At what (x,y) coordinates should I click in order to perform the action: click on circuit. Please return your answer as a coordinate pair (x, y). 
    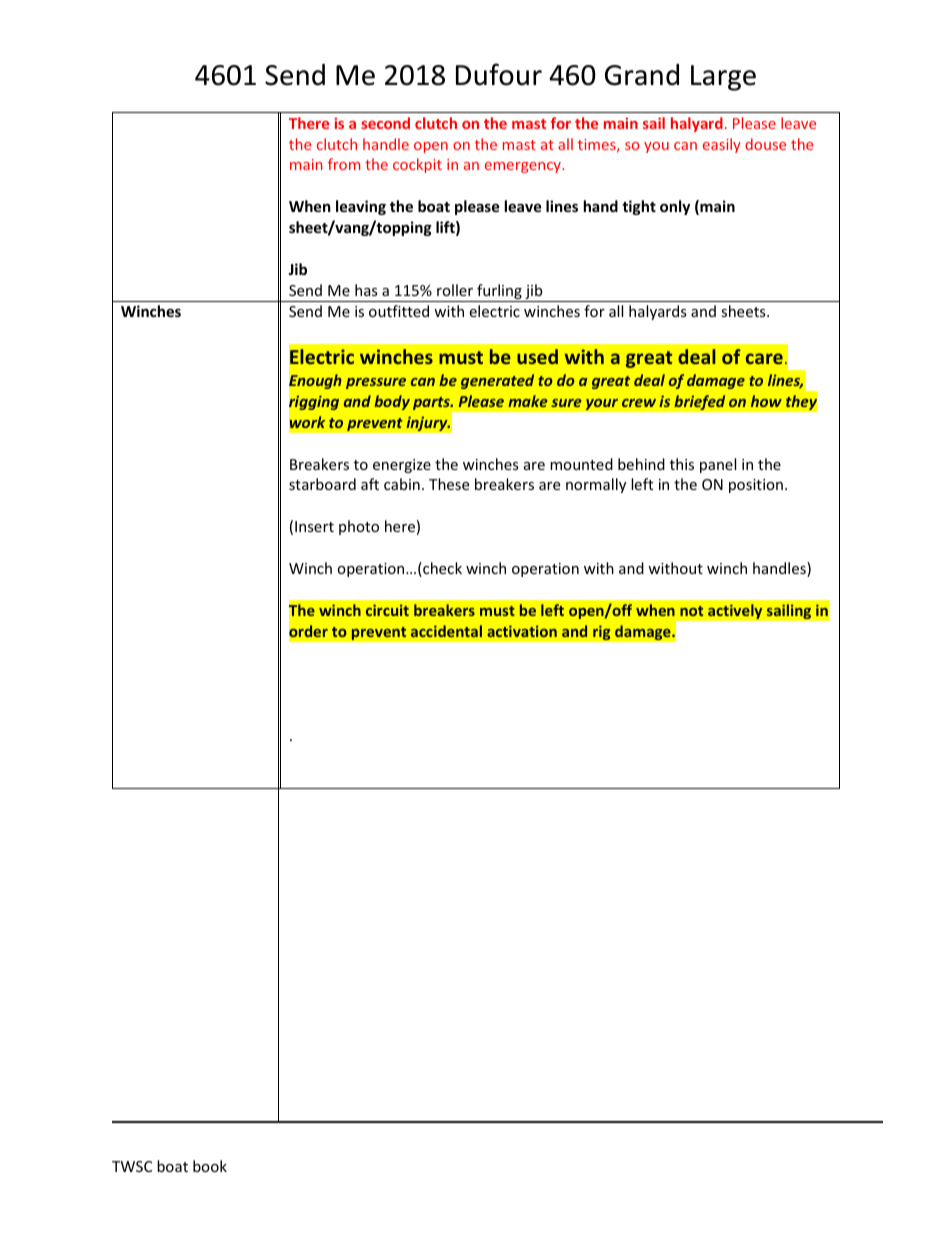
    Looking at the image, I should click on (387, 610).
